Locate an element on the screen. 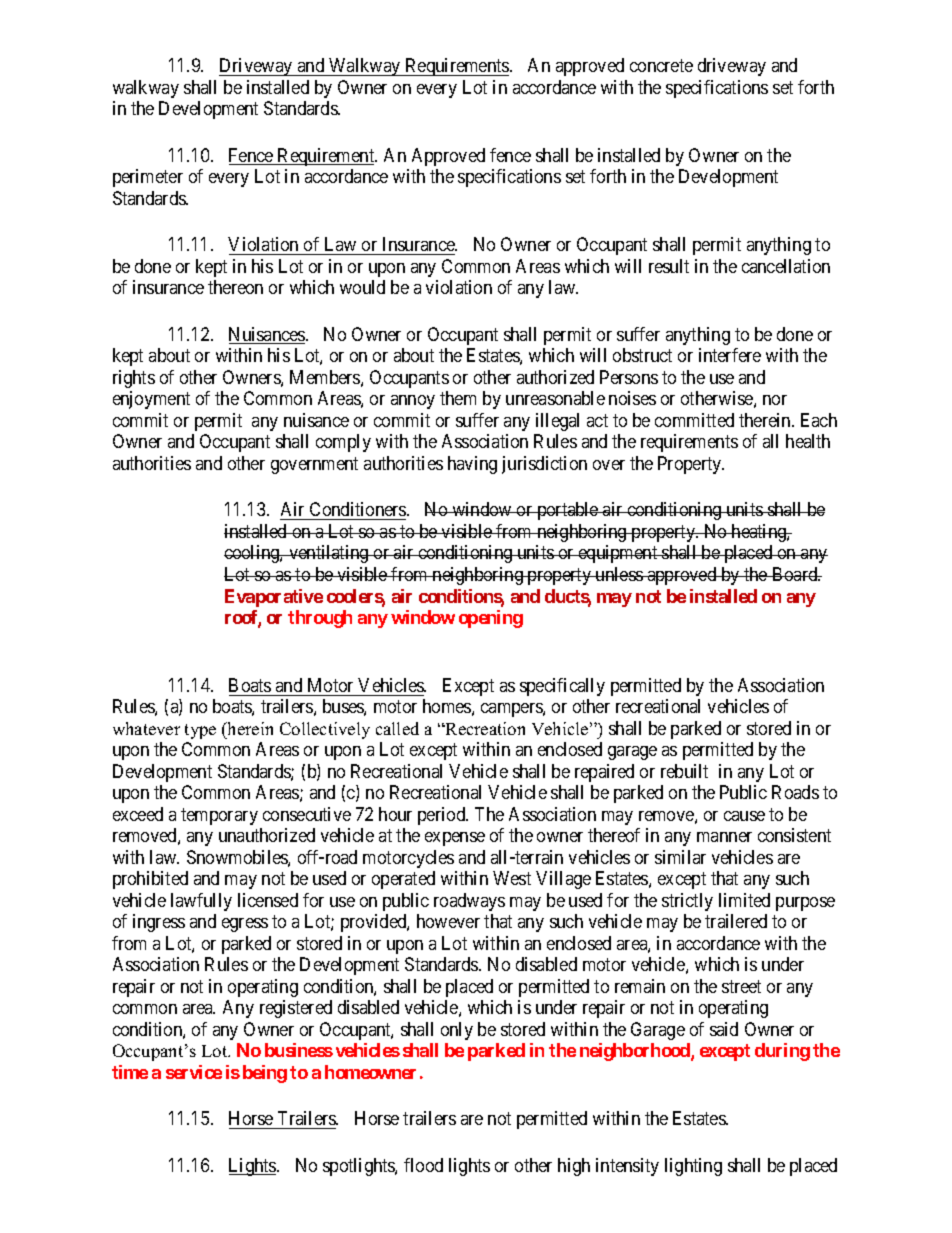  nor is located at coordinates (775, 400).
